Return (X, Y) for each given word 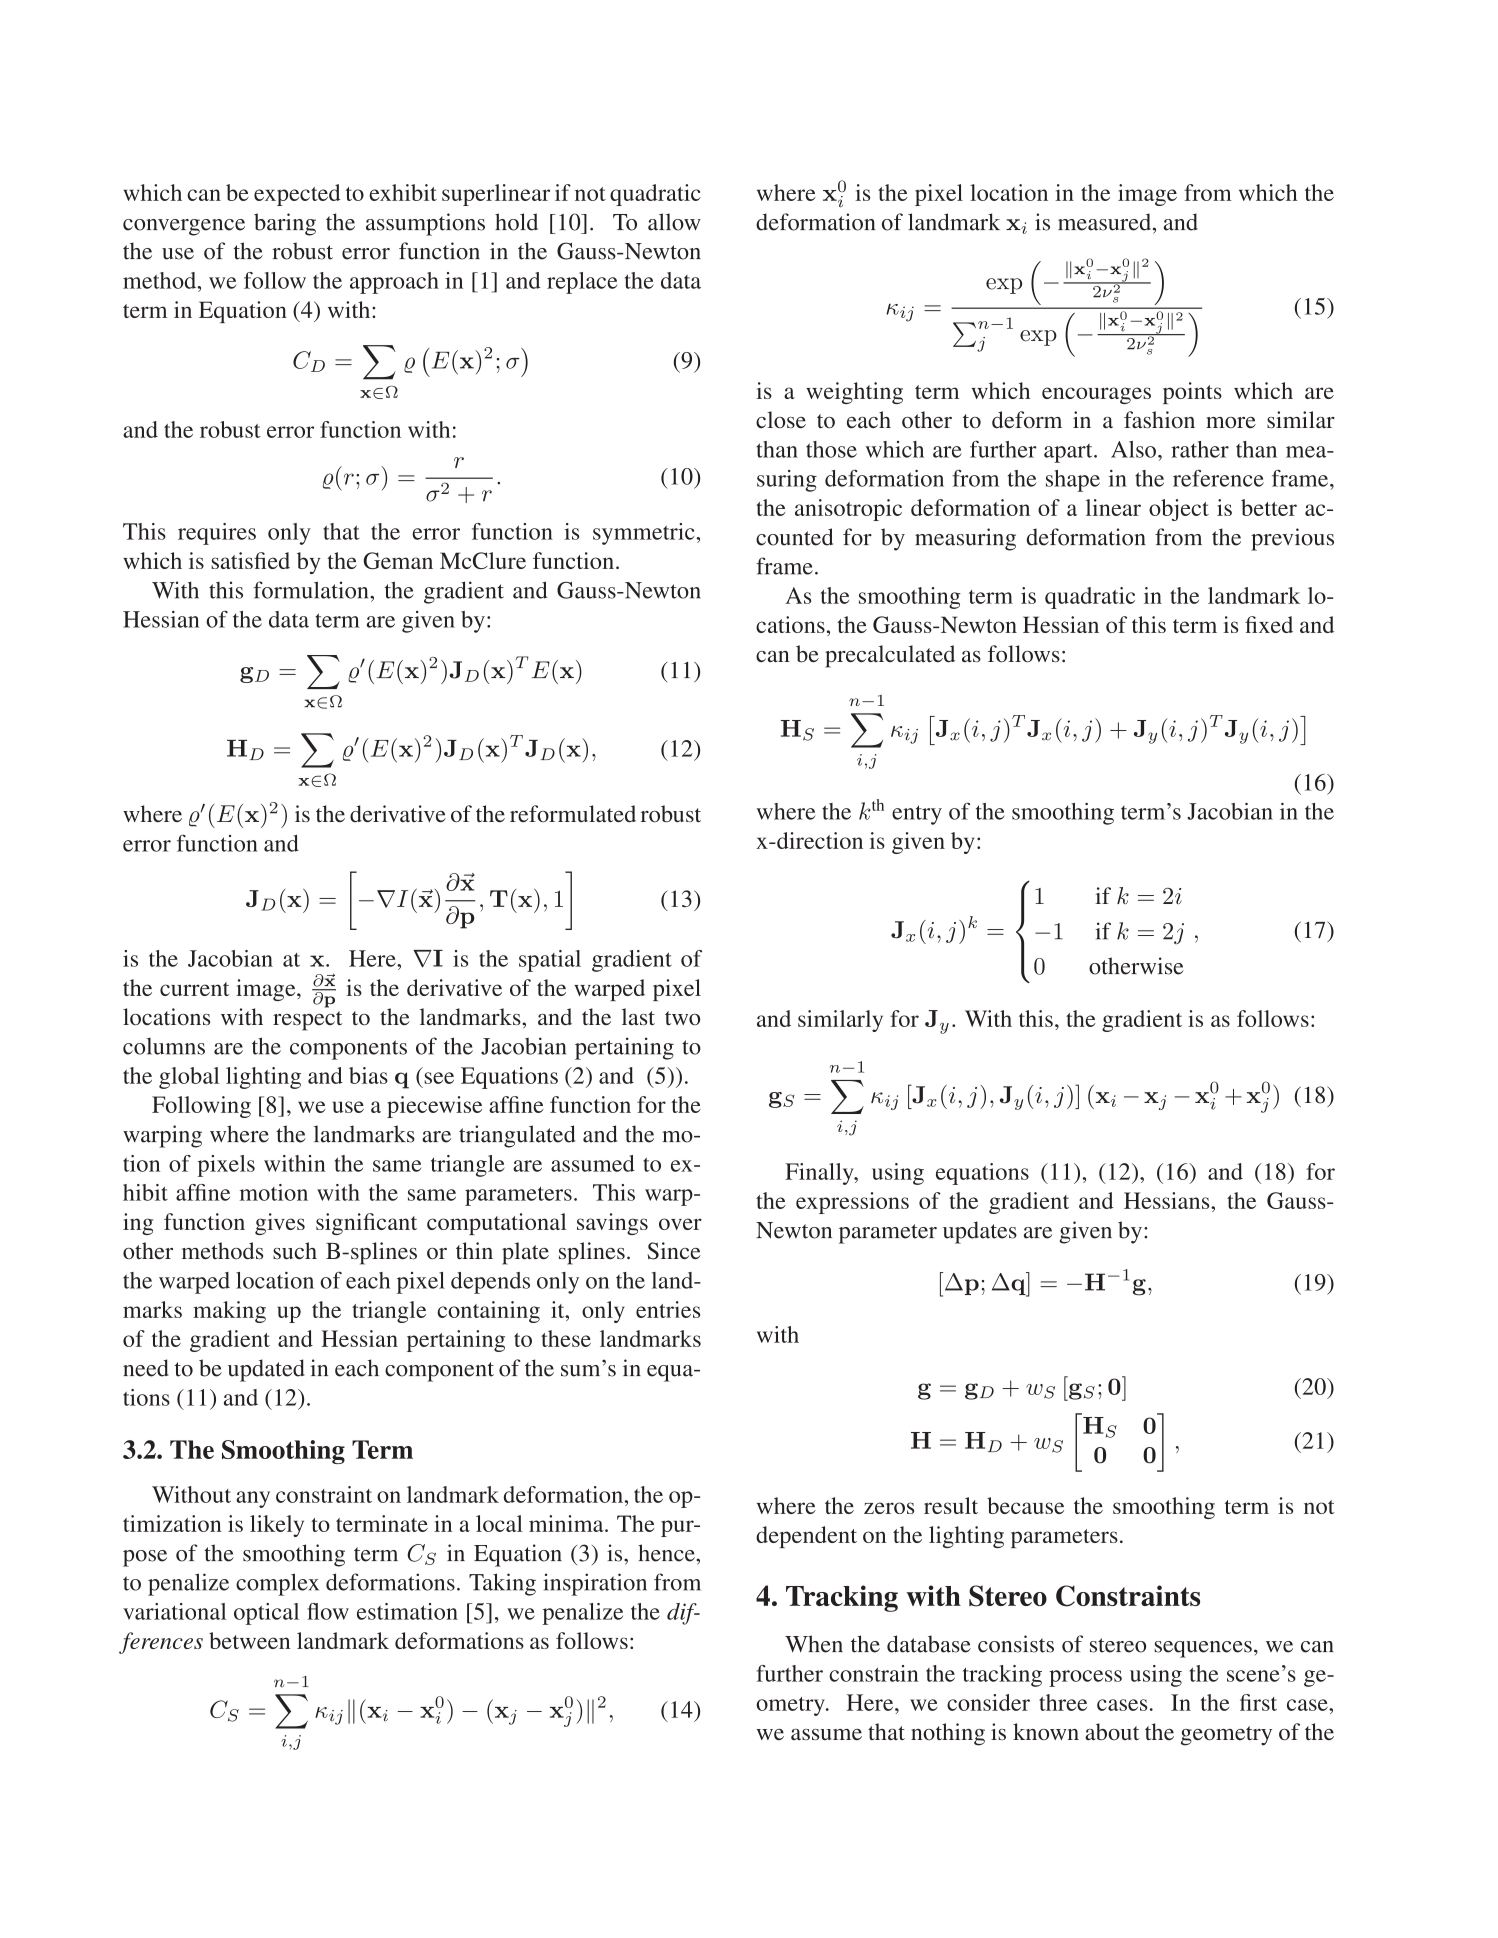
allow (674, 222)
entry (917, 815)
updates (980, 1232)
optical (266, 1614)
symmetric (644, 534)
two (682, 1018)
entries (668, 1309)
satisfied (250, 560)
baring (285, 224)
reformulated (573, 813)
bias (368, 1075)
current (194, 989)
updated (266, 1370)
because (1025, 1505)
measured (1106, 222)
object (1179, 510)
